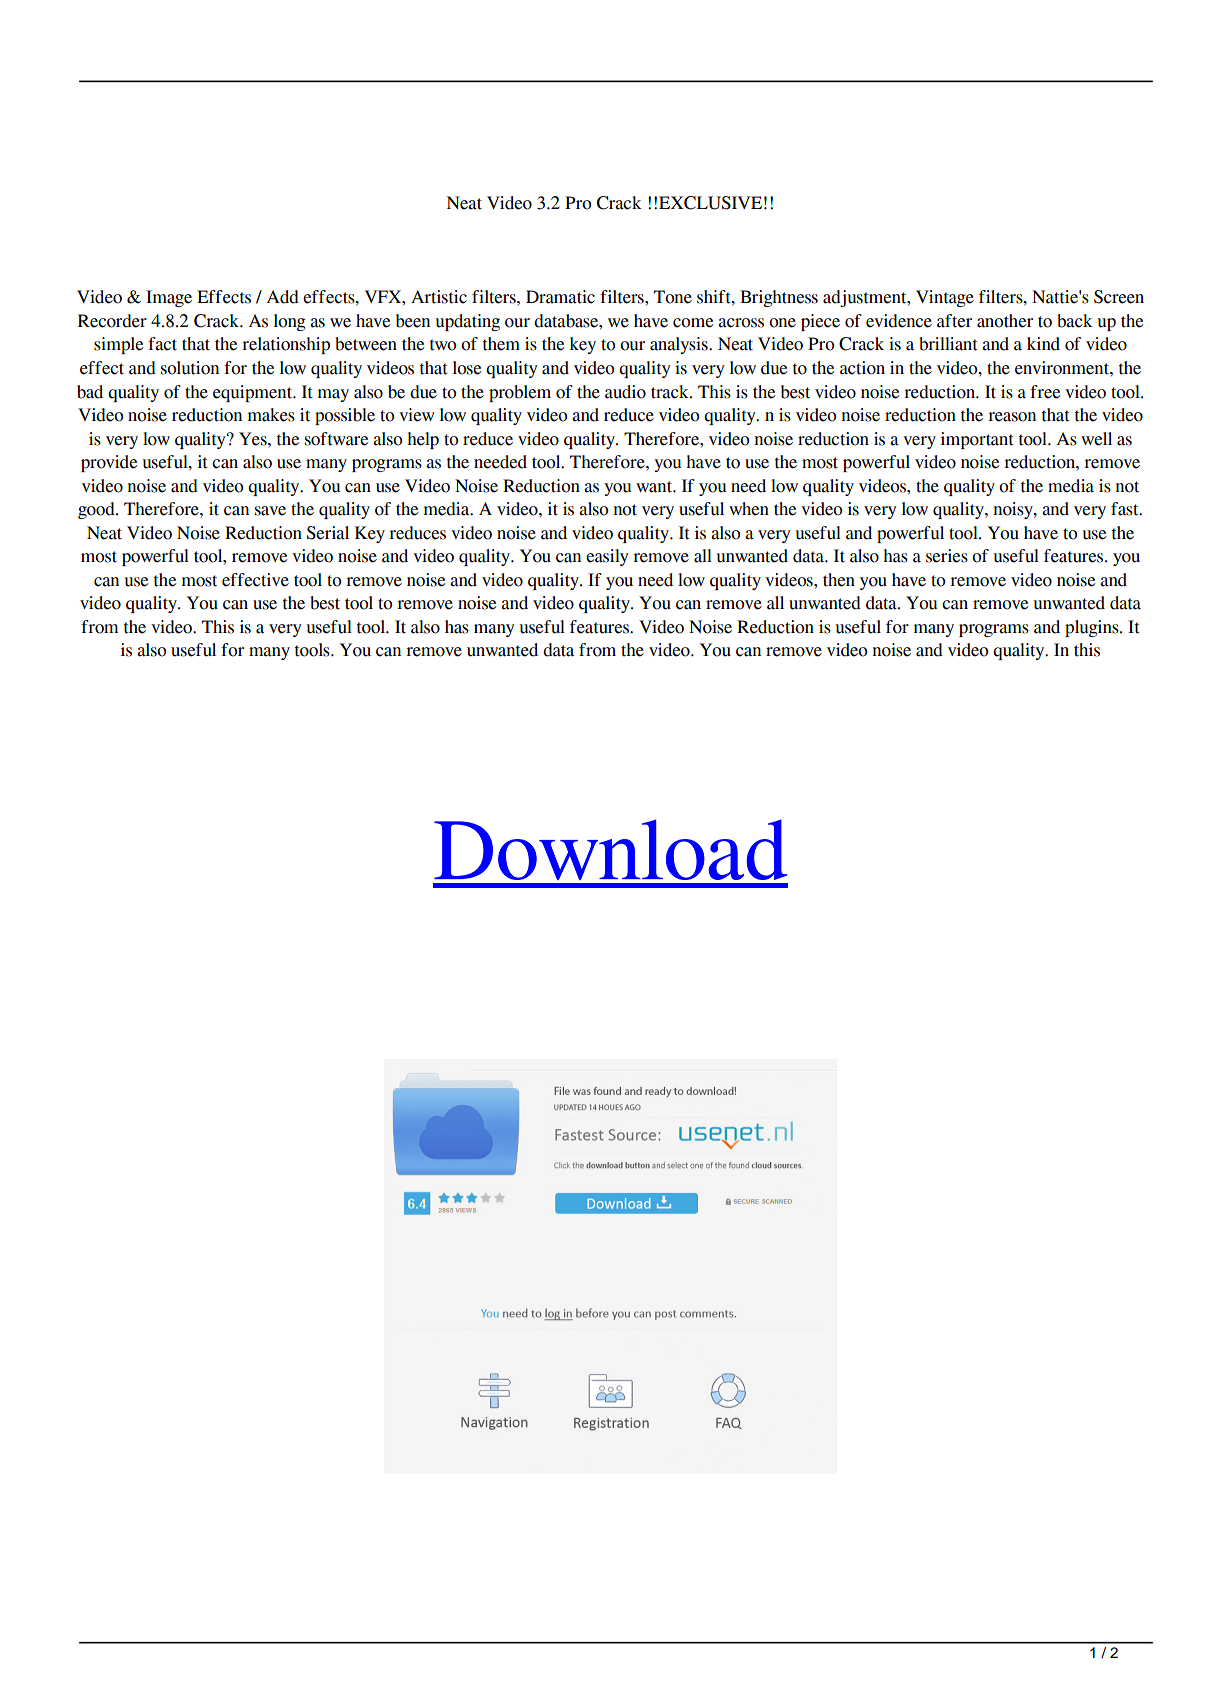 The height and width of the screenshot is (1696, 1232). What do you see at coordinates (945, 298) in the screenshot?
I see `Vintage` at bounding box center [945, 298].
